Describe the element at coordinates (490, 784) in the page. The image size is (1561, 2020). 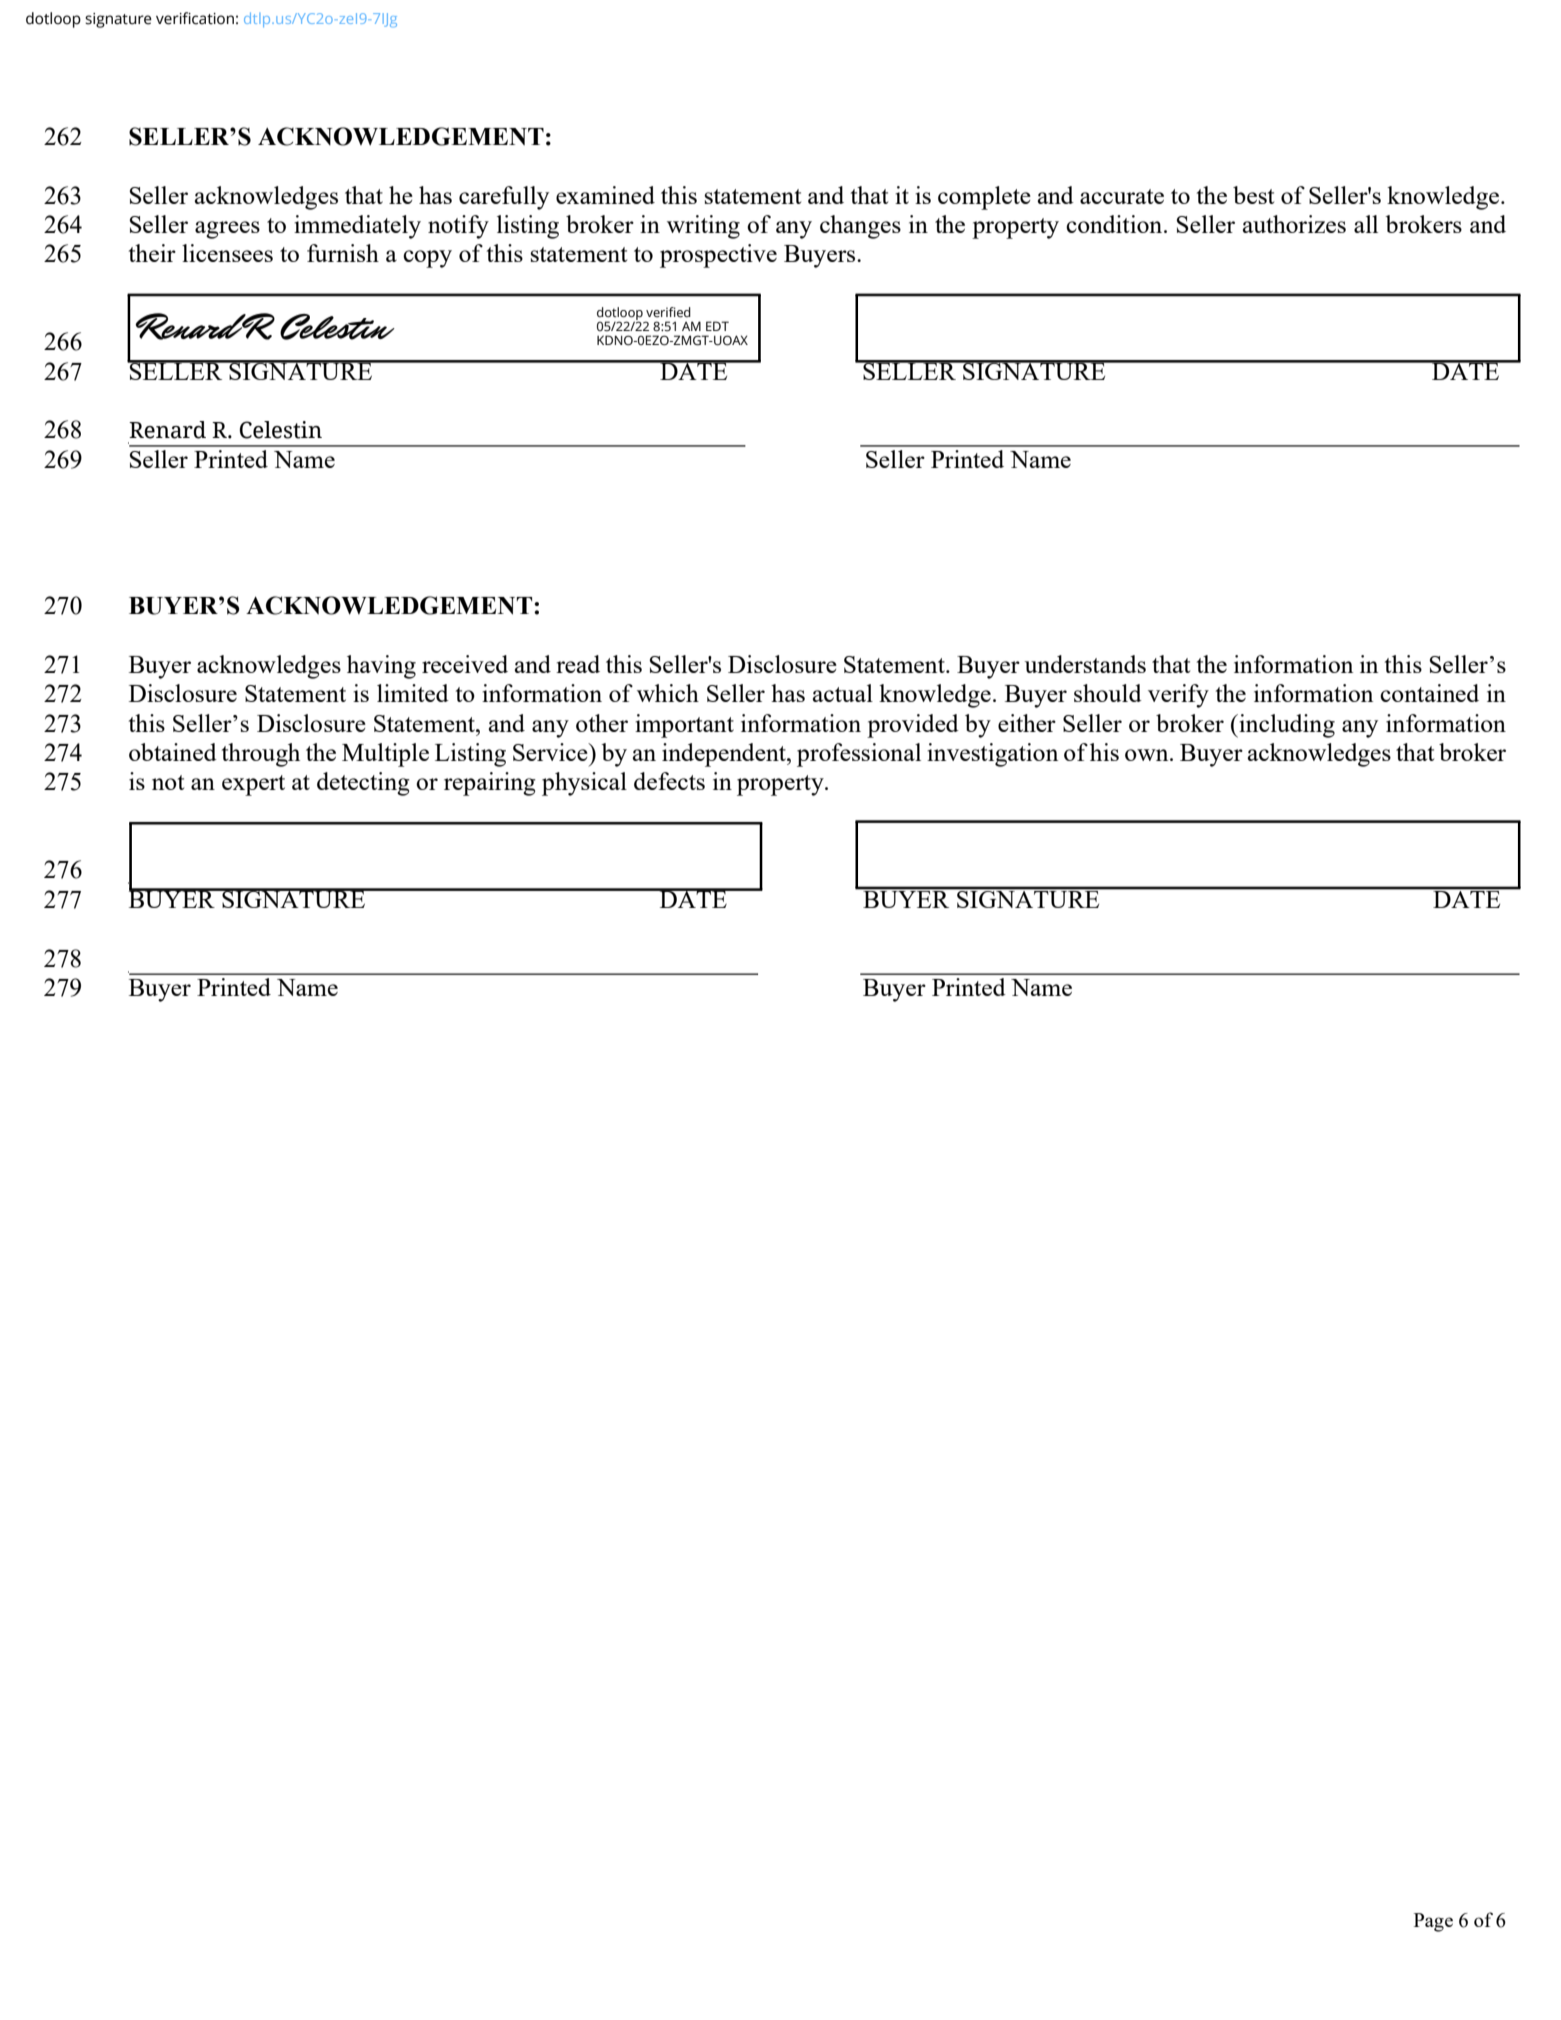
I see `repairing` at that location.
